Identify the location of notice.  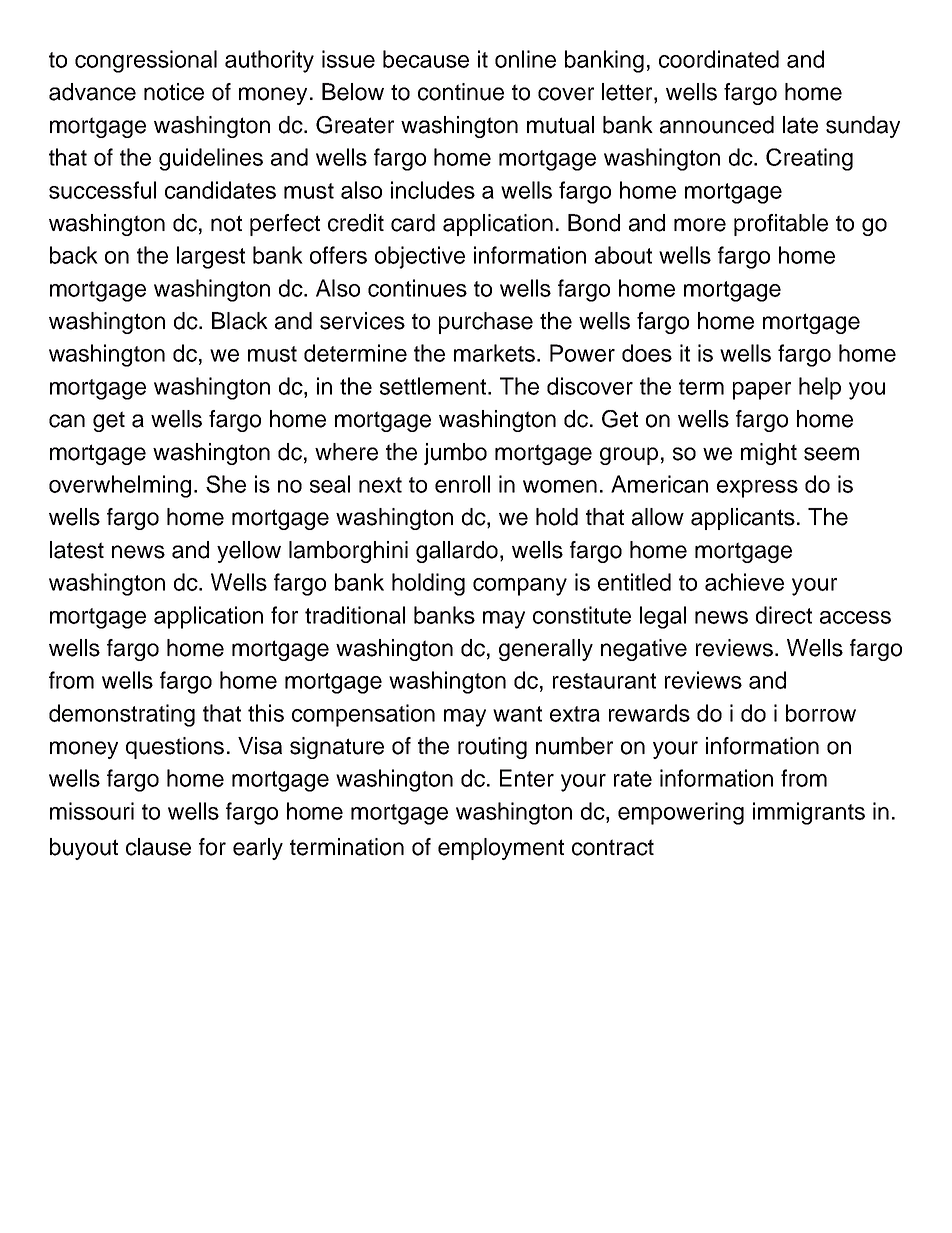
(174, 92).
